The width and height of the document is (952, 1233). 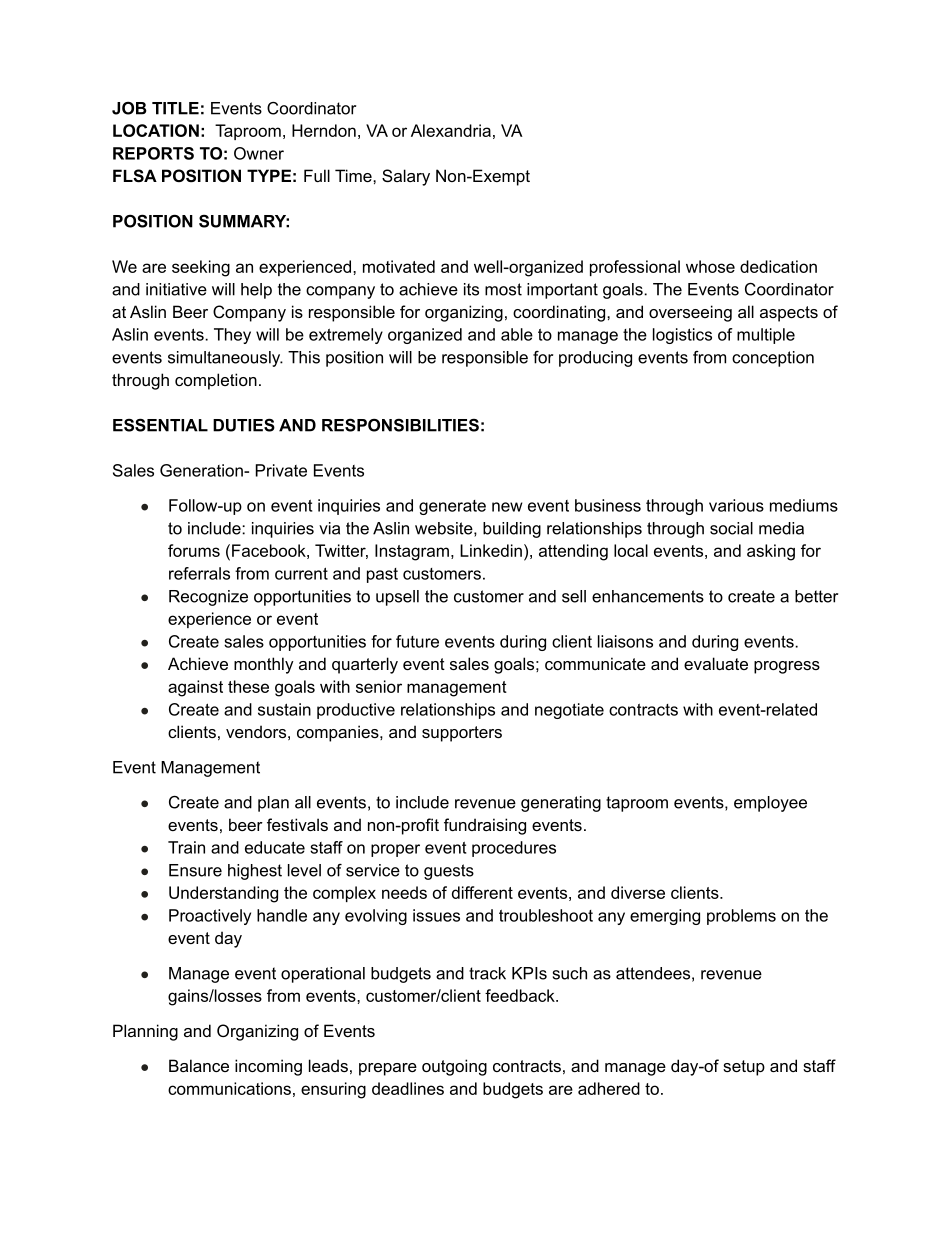 I want to click on various, so click(x=736, y=505).
